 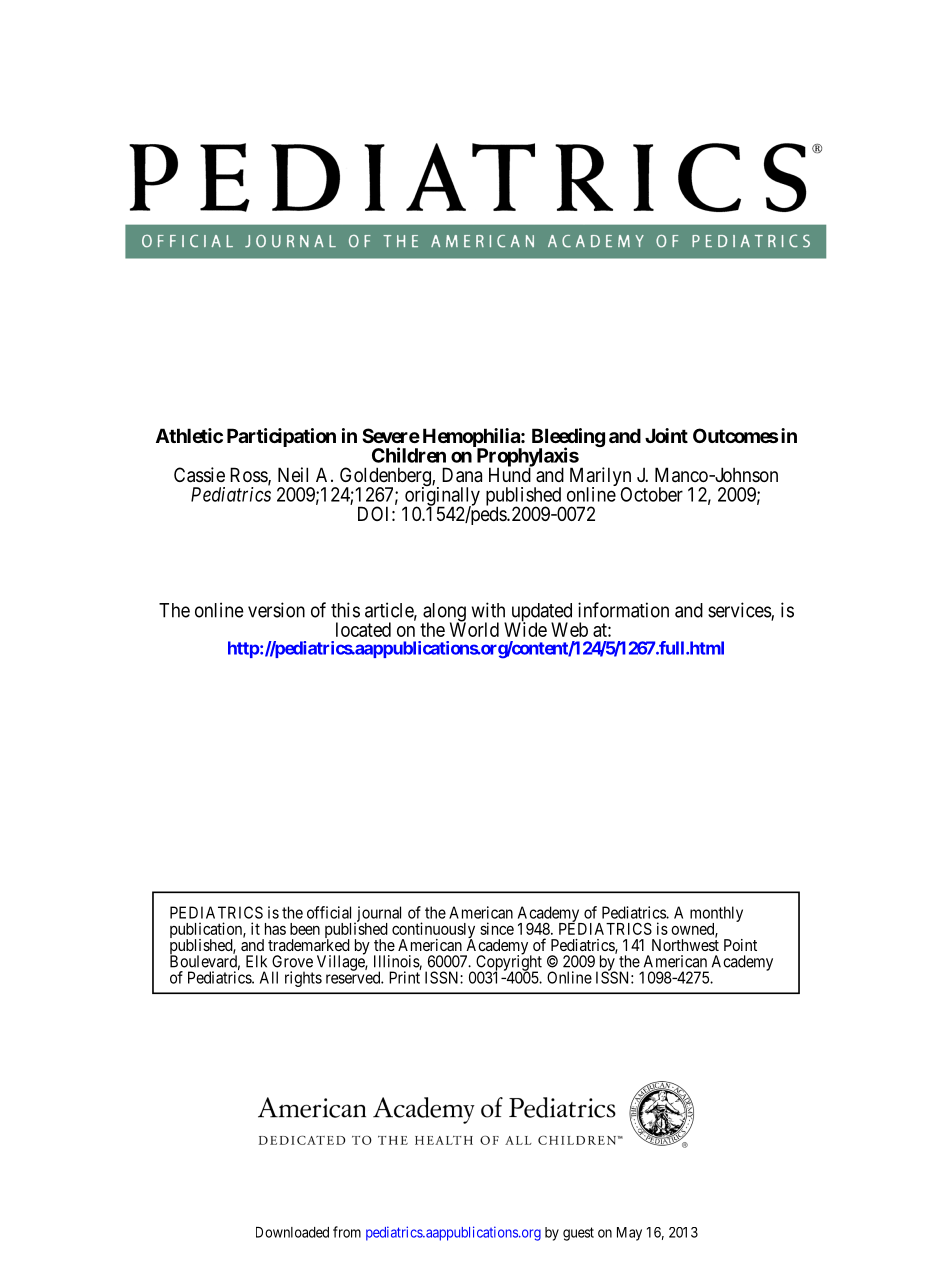 I want to click on Copyright, so click(x=508, y=963).
